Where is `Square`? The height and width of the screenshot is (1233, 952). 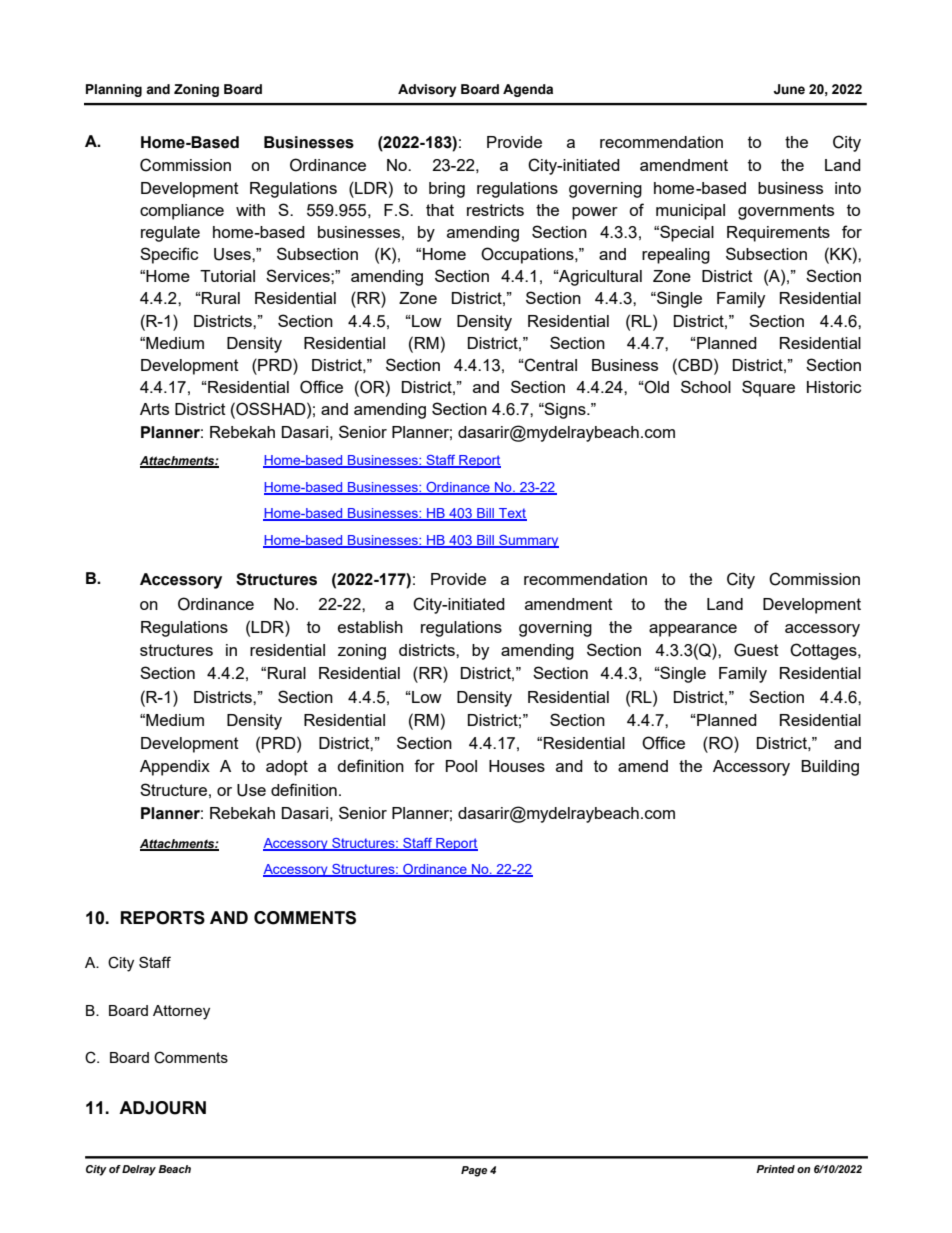
Square is located at coordinates (768, 388).
